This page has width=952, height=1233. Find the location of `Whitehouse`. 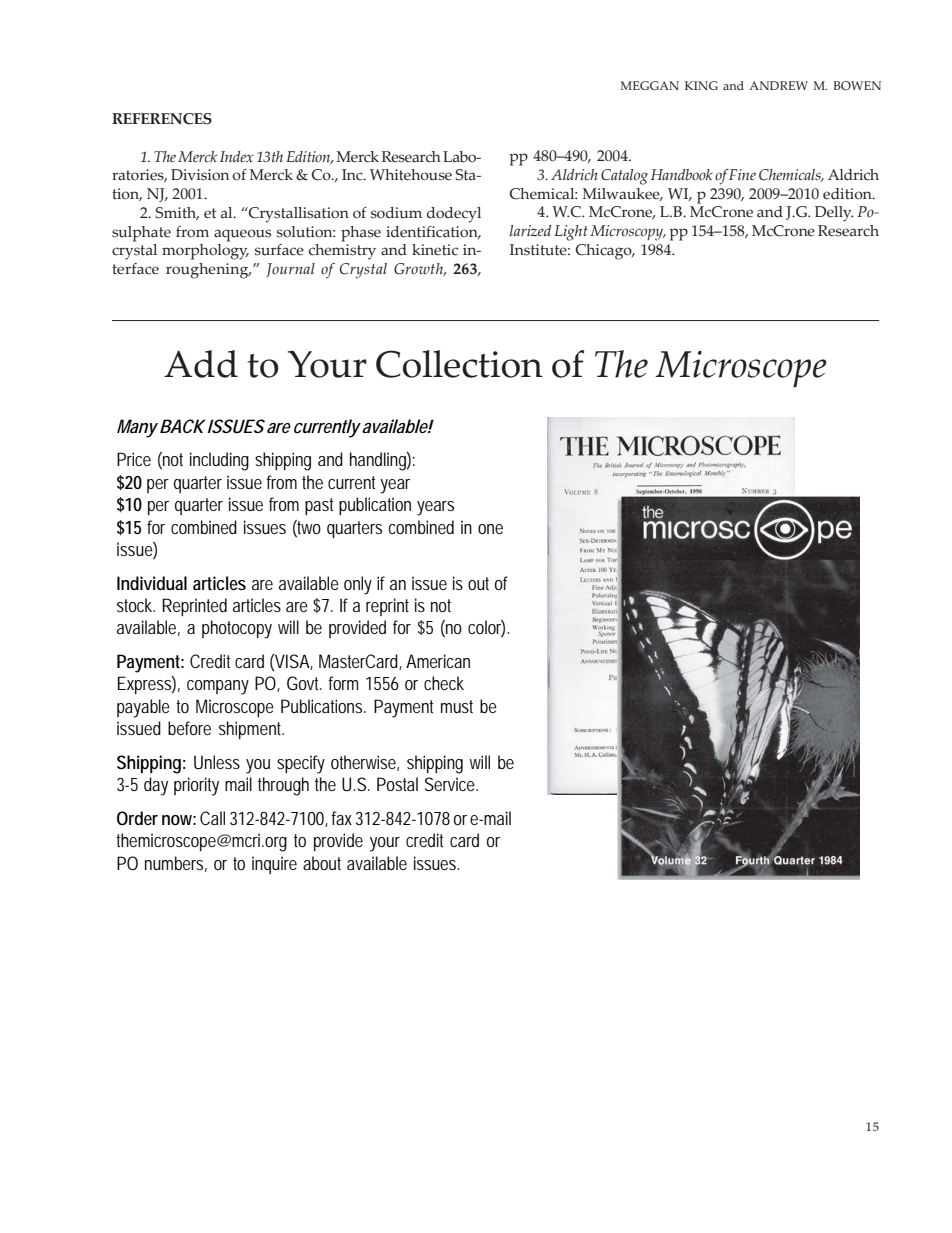

Whitehouse is located at coordinates (411, 175).
